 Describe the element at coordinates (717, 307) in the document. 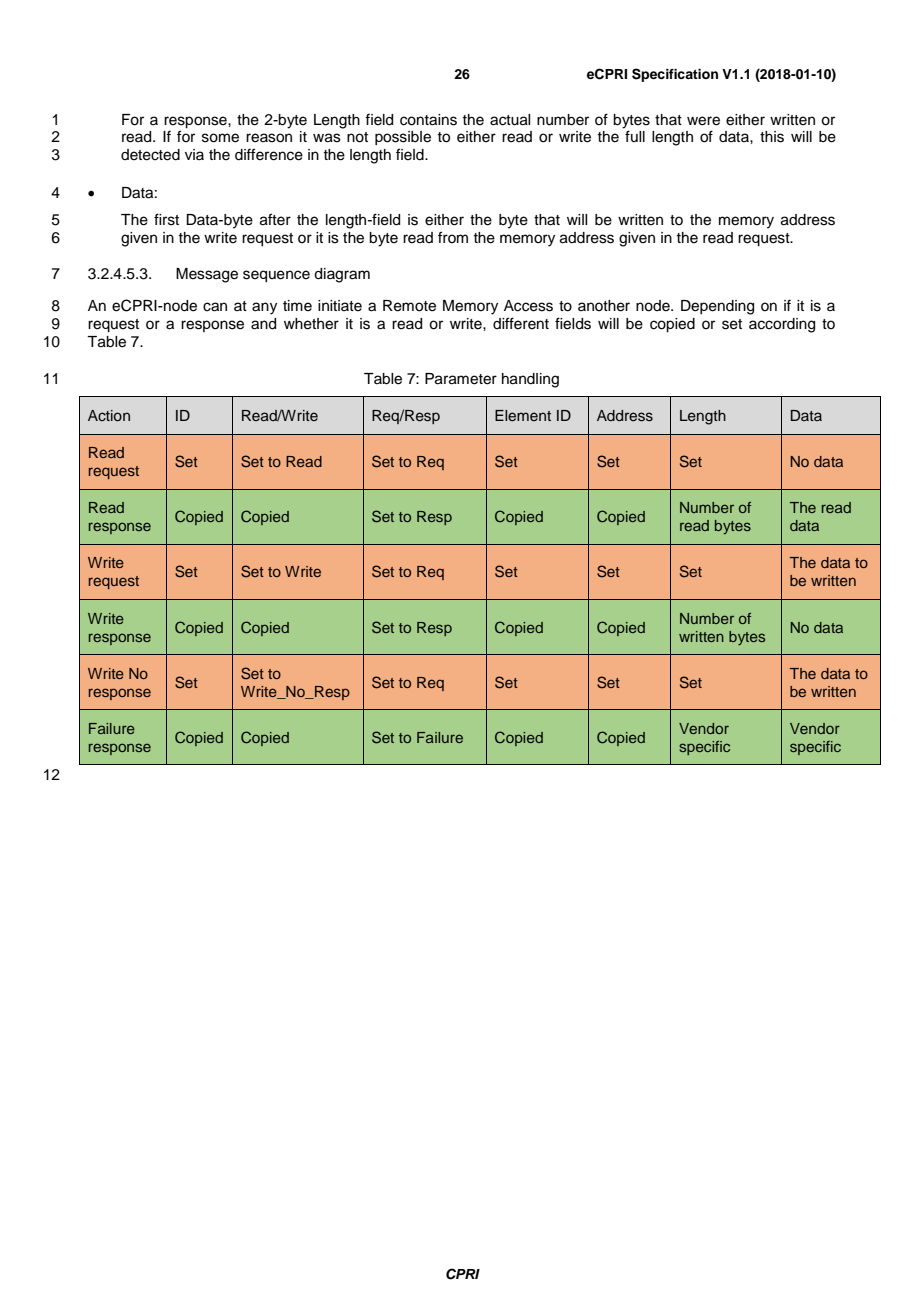

I see `Depending` at that location.
